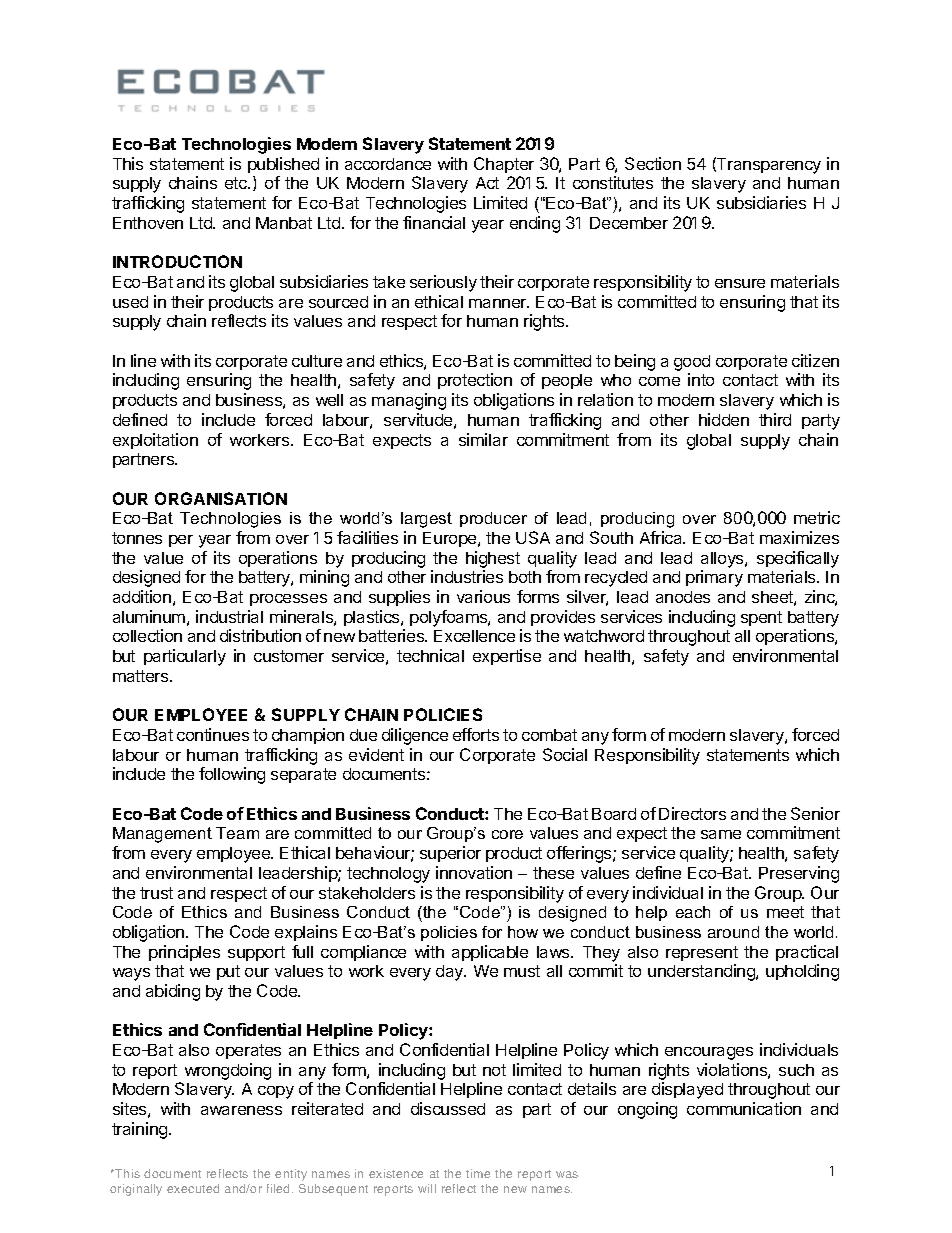  What do you see at coordinates (723, 560) in the screenshot?
I see `alloys` at bounding box center [723, 560].
